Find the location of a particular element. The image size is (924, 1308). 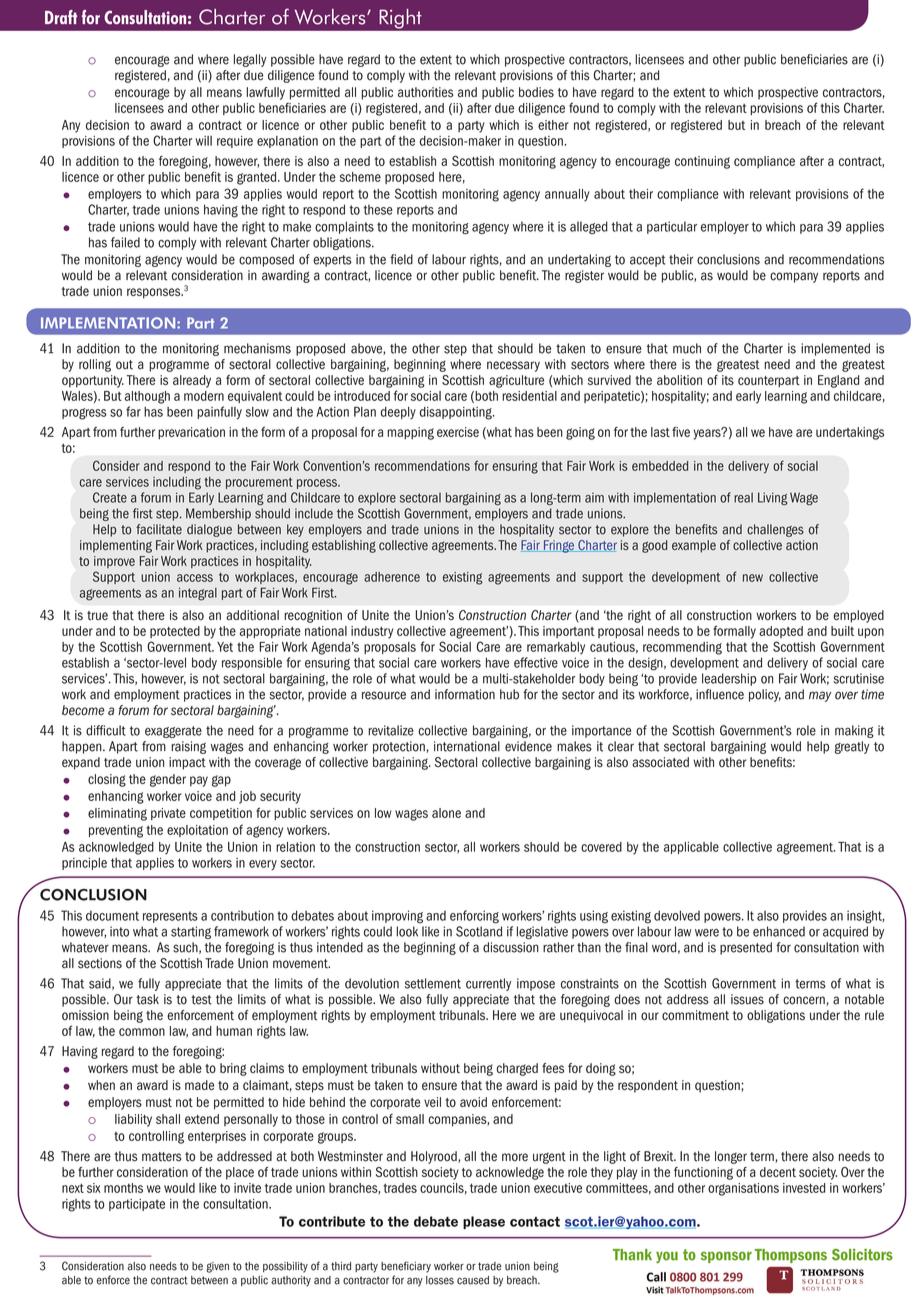

continuing is located at coordinates (702, 162).
